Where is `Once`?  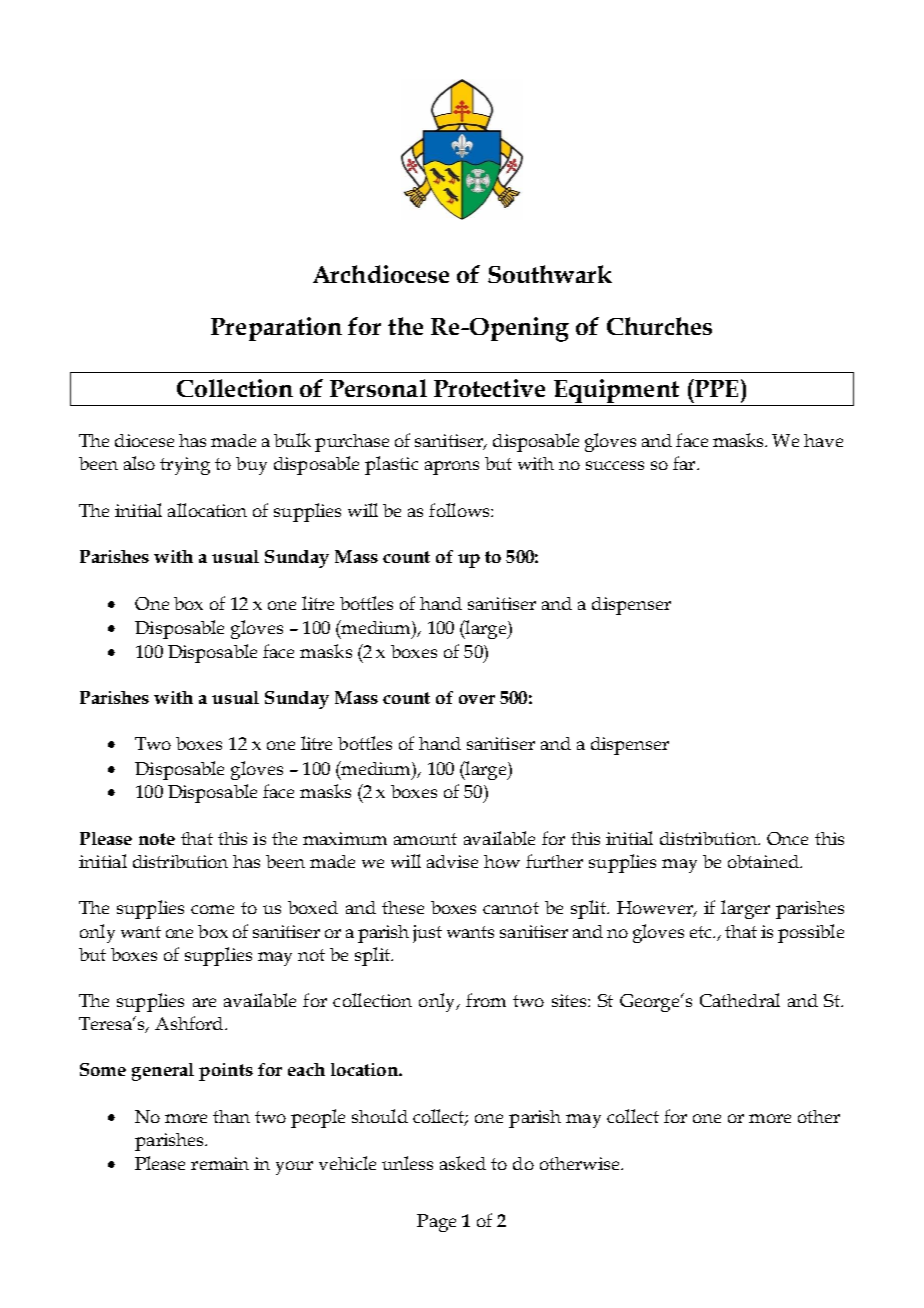
Once is located at coordinates (787, 838).
